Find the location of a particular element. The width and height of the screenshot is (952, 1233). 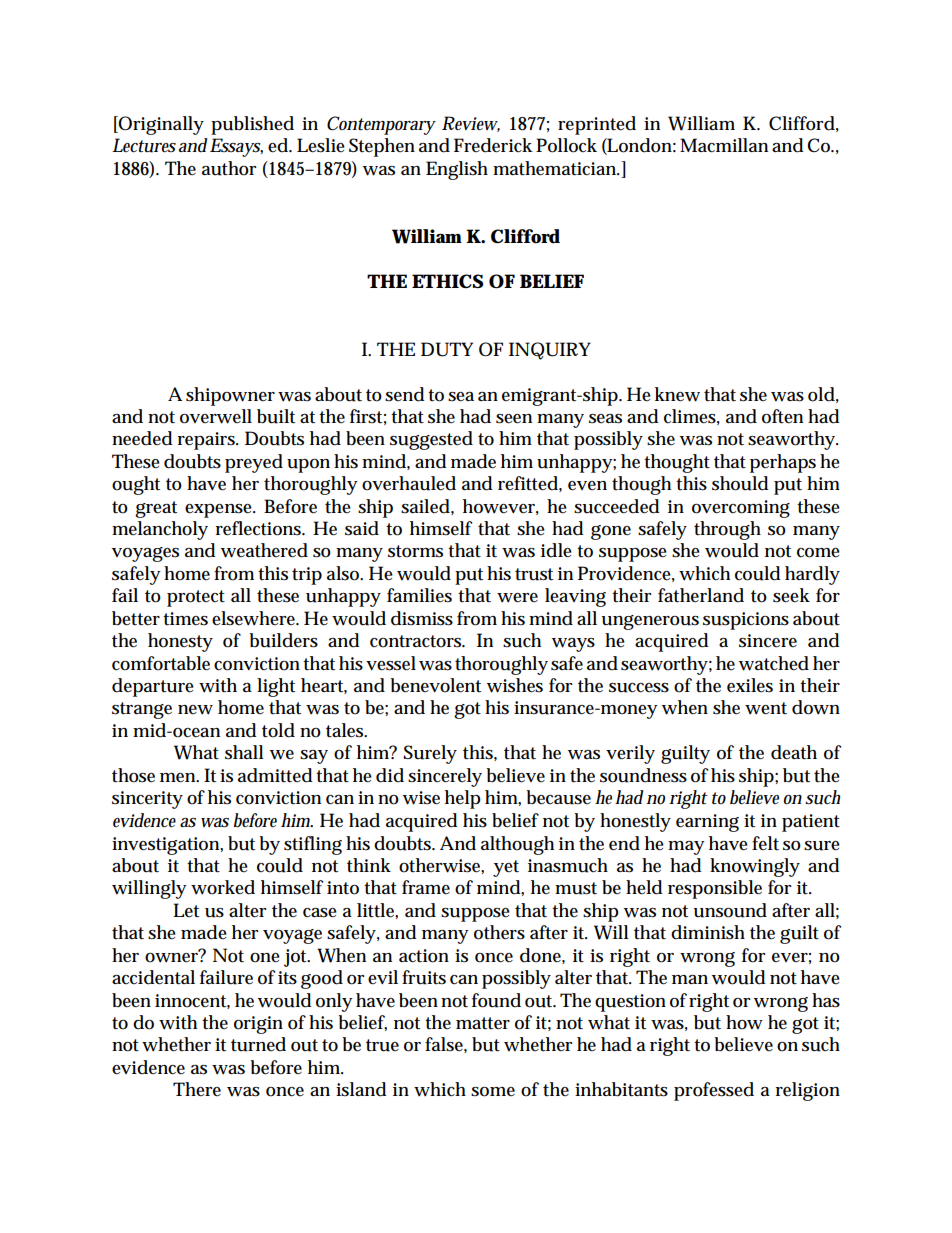

Essays is located at coordinates (236, 147).
